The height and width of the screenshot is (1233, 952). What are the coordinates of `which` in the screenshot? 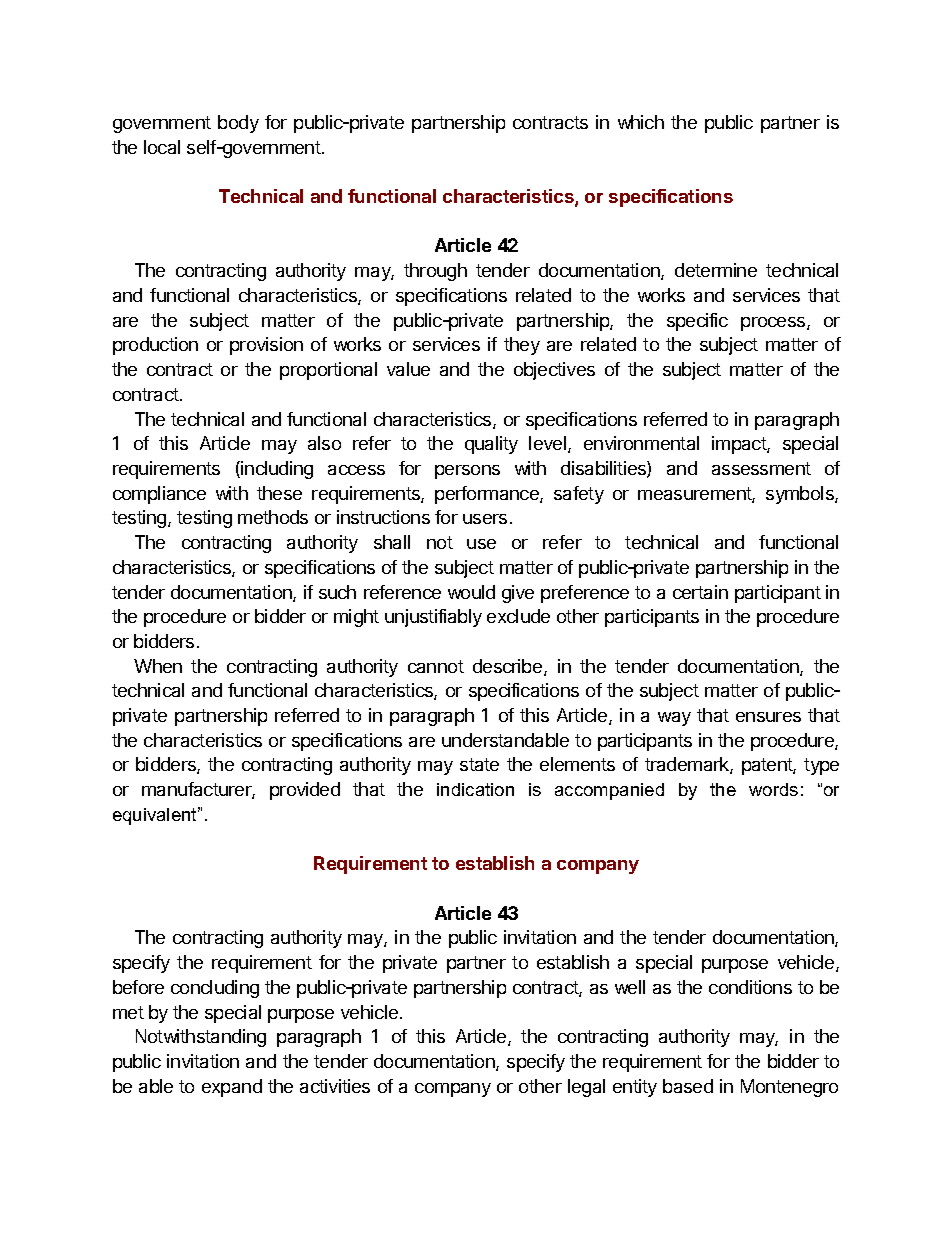 It's located at (641, 122).
